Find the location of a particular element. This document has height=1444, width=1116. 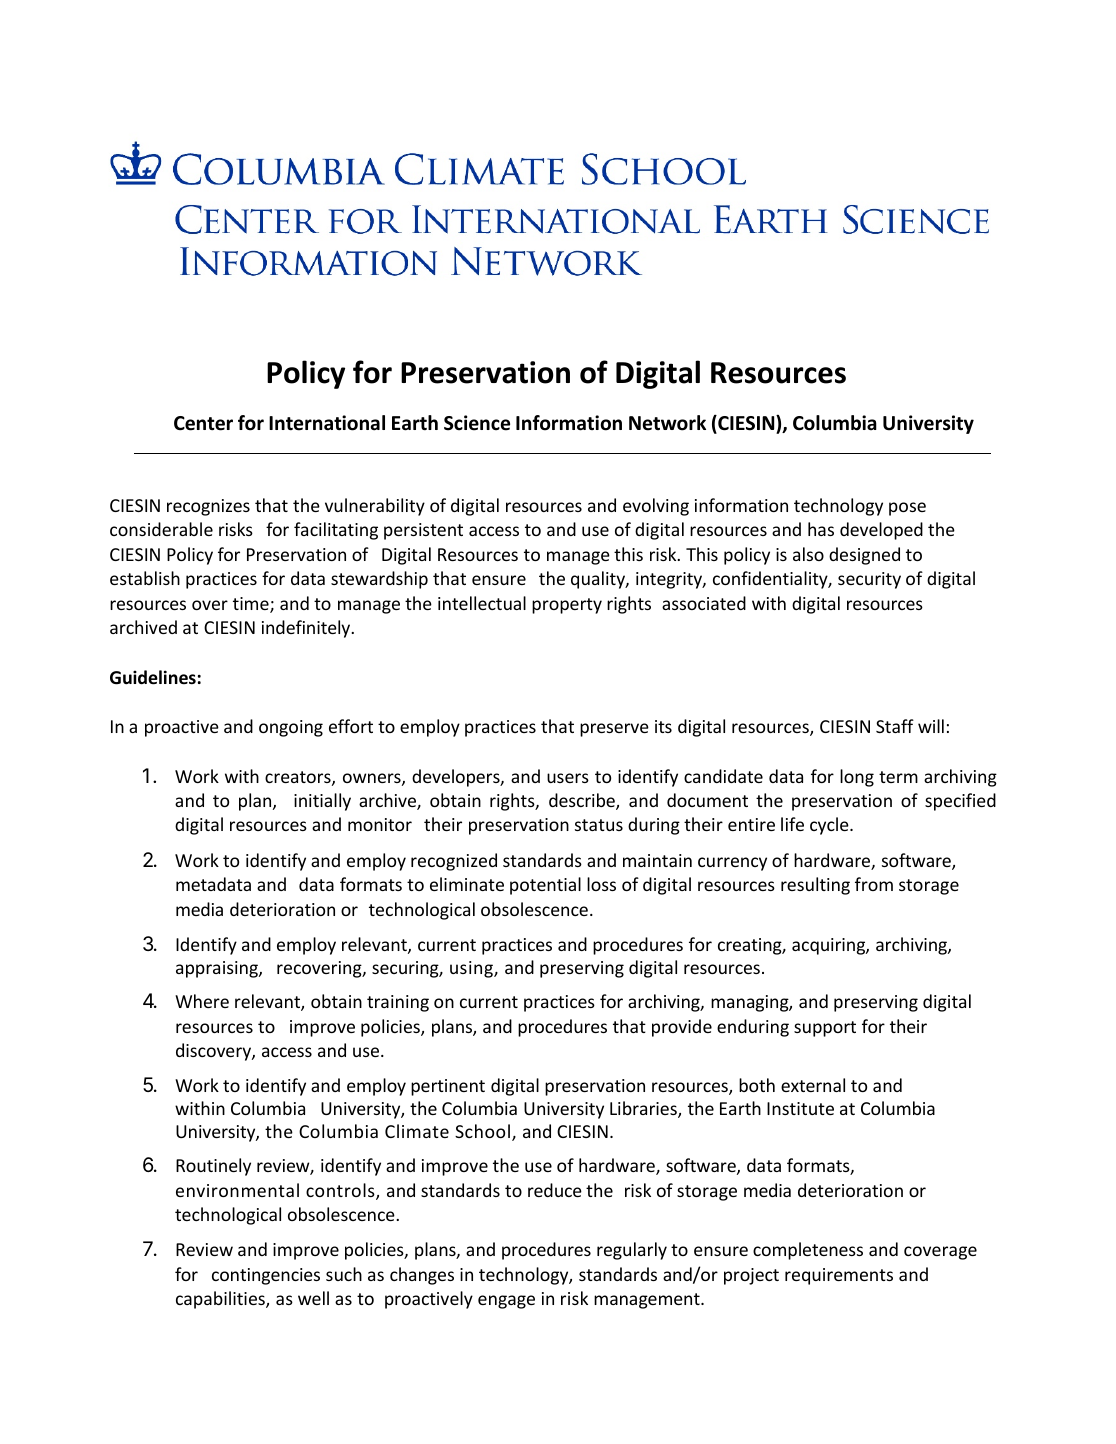

external is located at coordinates (813, 1085).
